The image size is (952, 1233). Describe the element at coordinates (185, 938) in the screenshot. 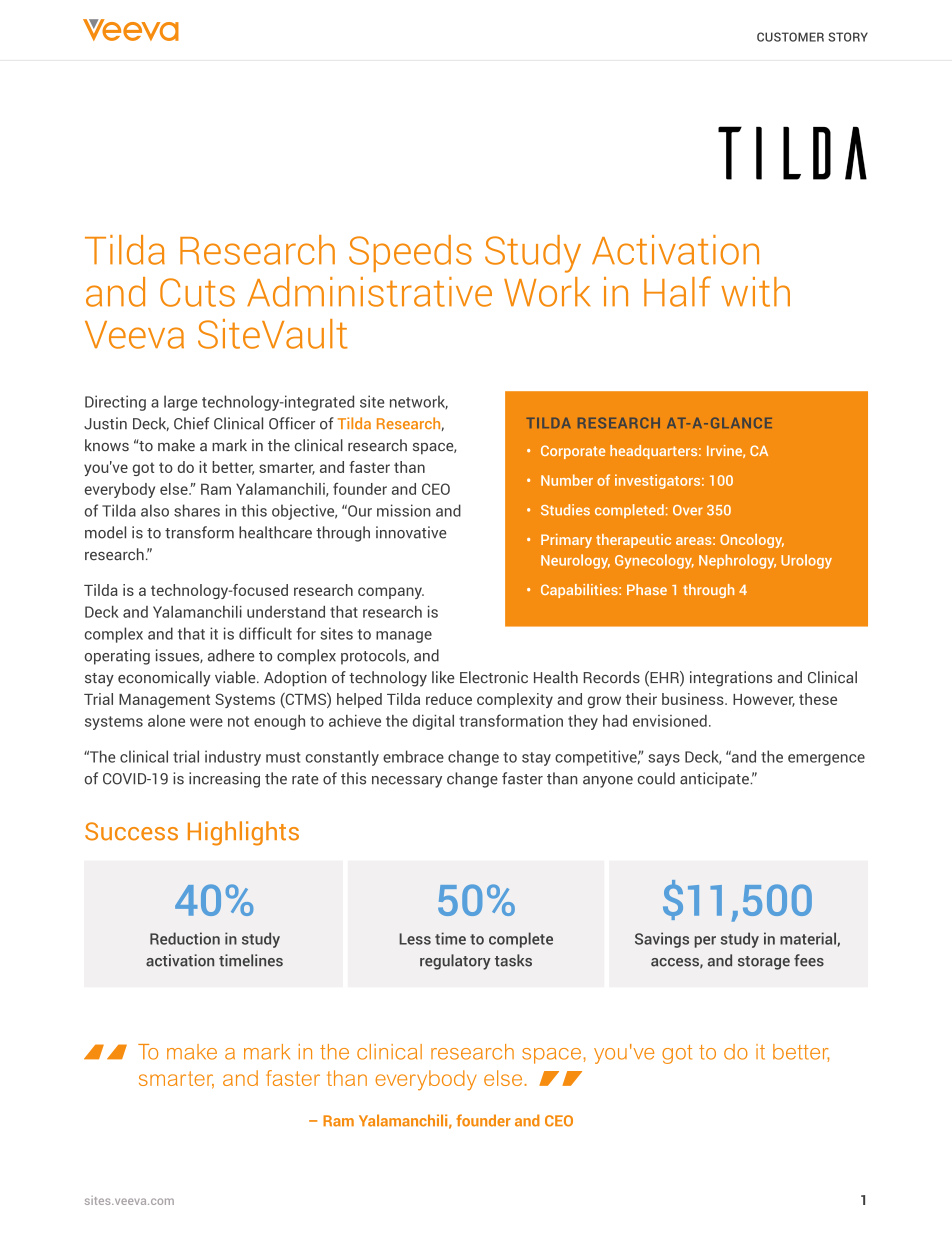

I see `Reduction` at that location.
